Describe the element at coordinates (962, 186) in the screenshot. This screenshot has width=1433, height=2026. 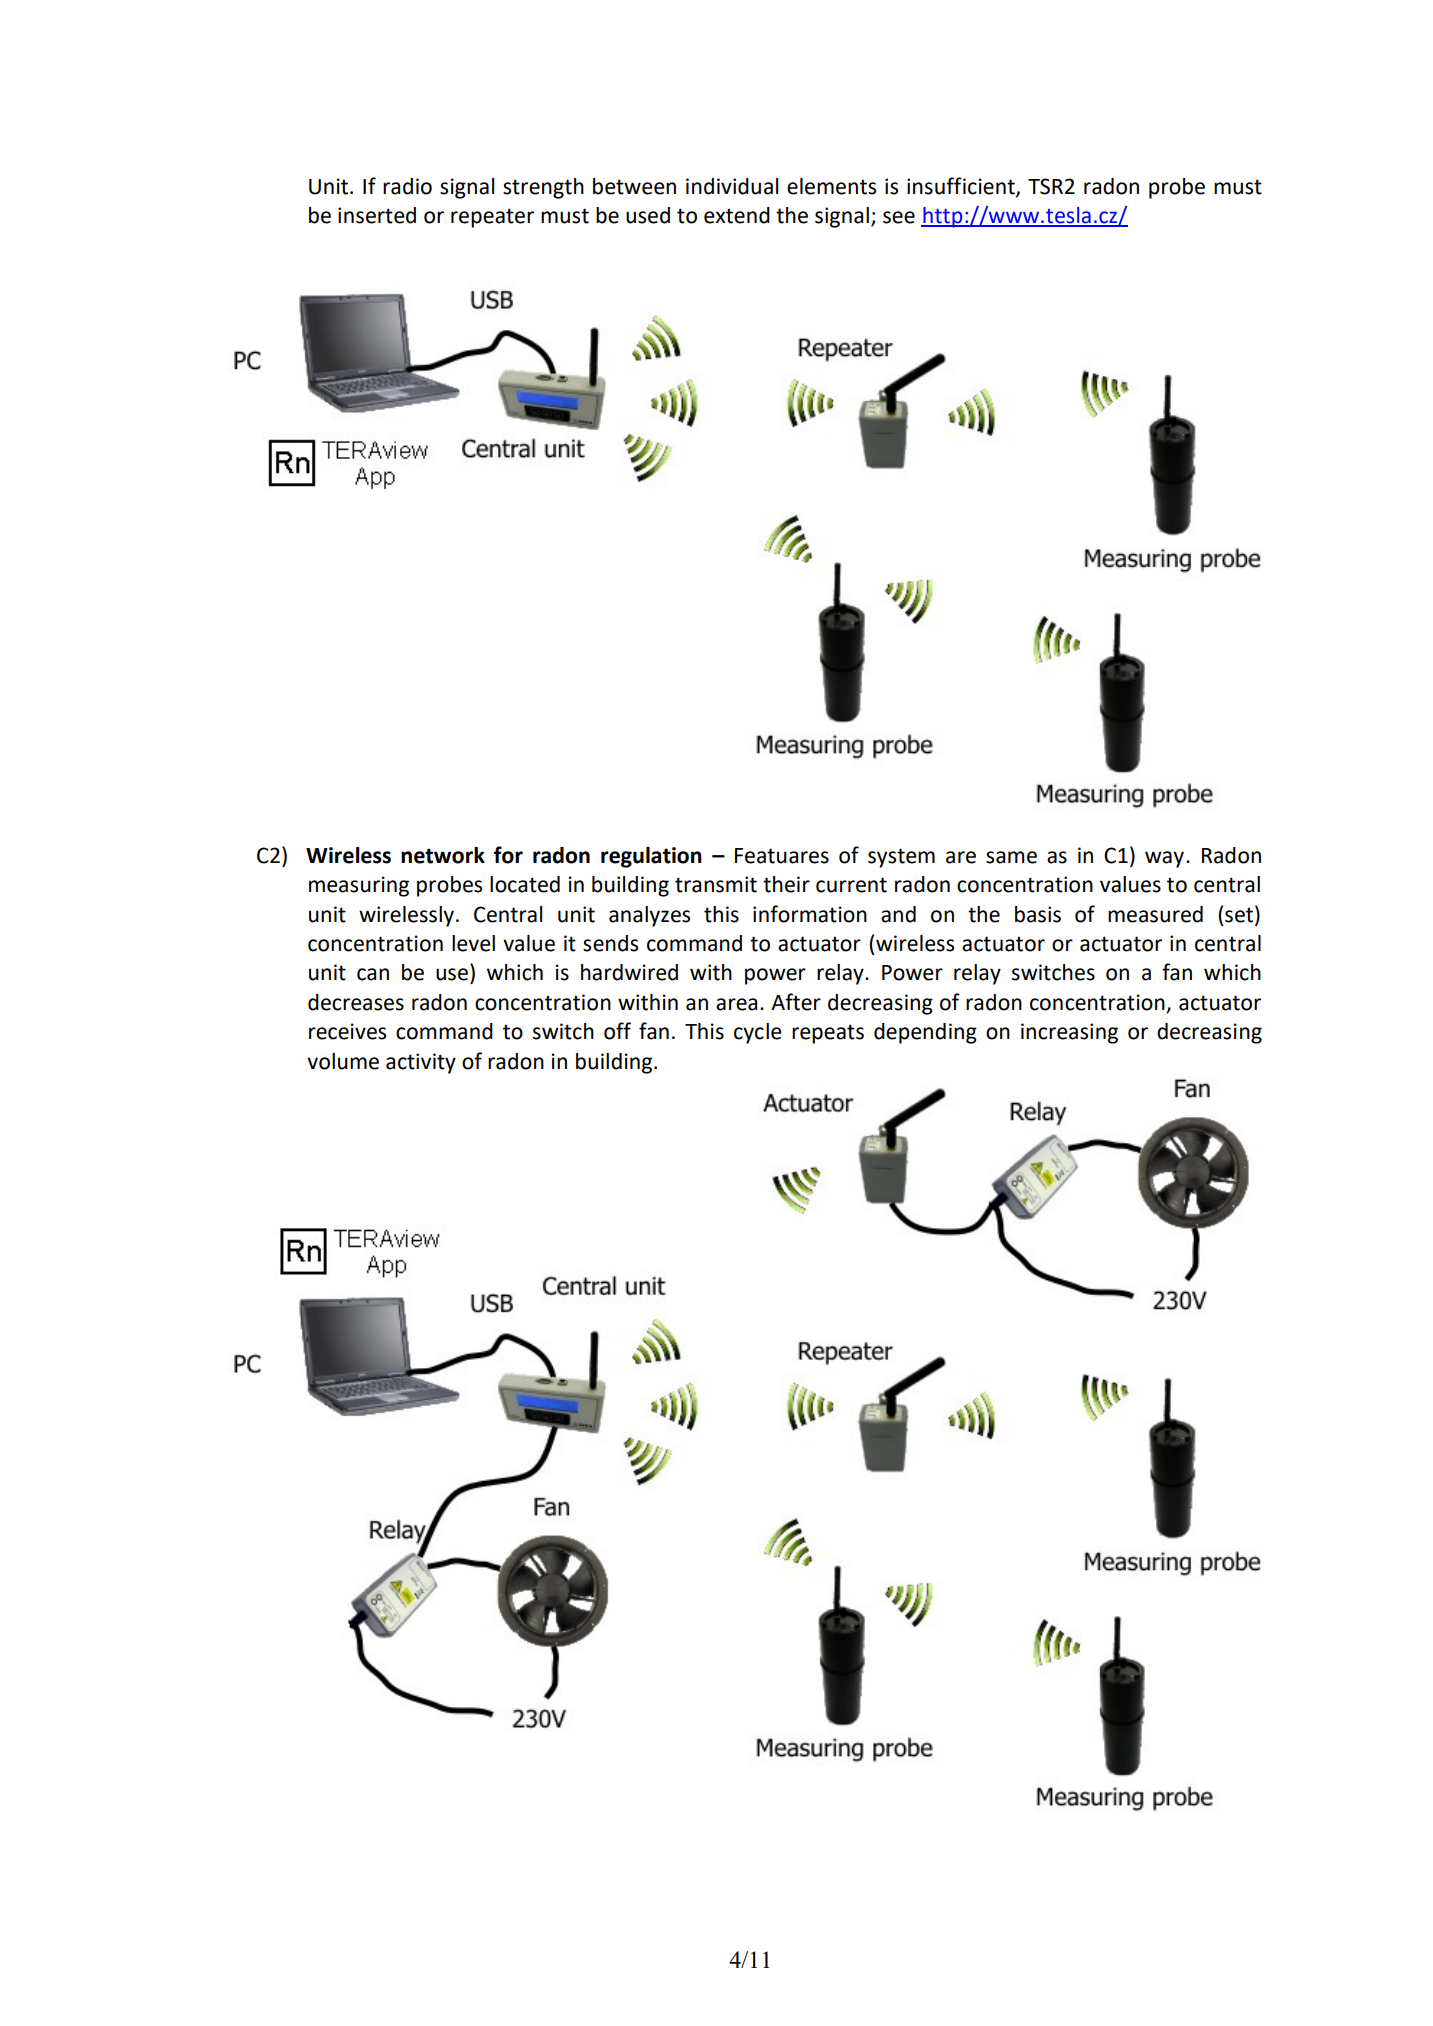
I see `insufficient` at that location.
